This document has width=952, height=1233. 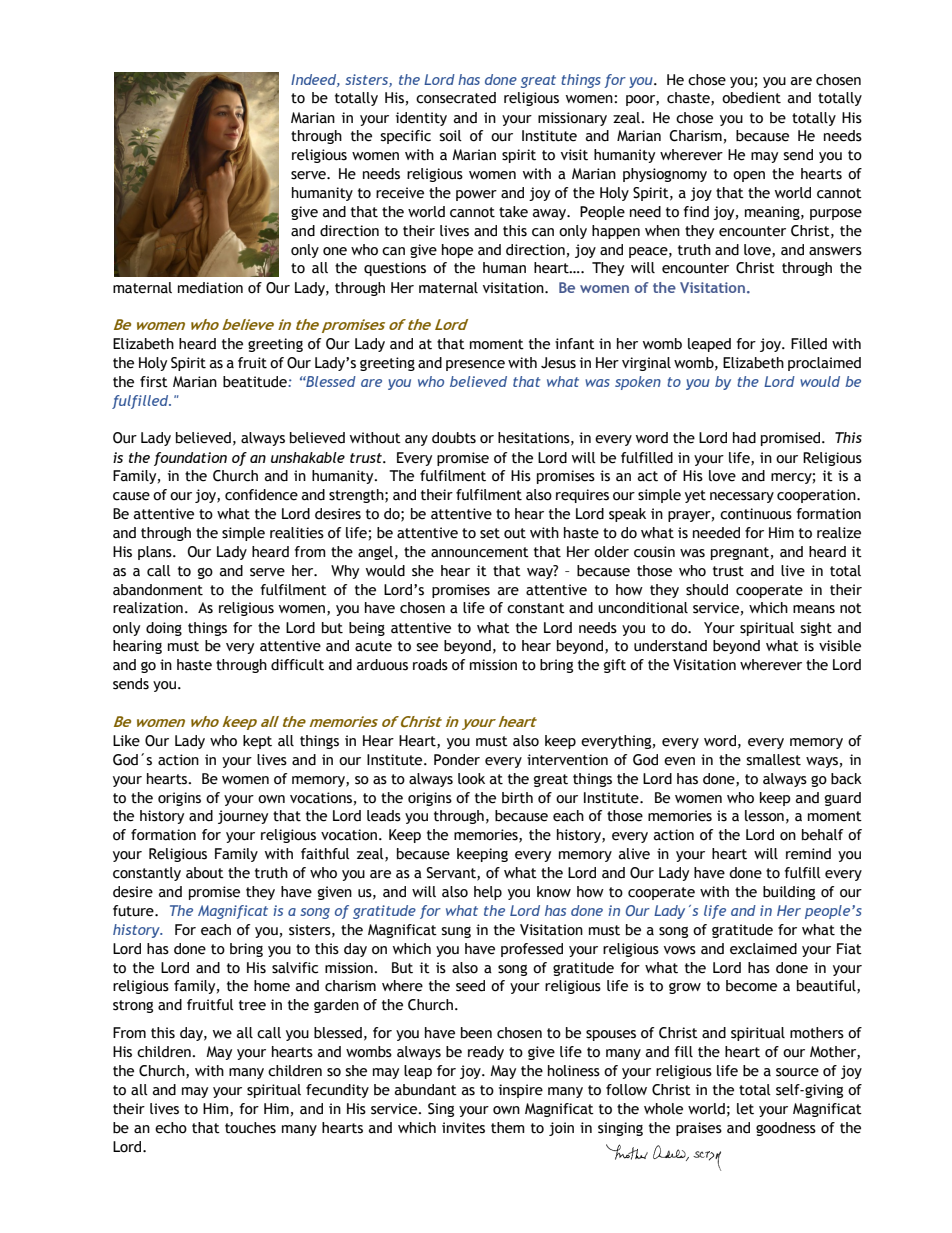 What do you see at coordinates (405, 137) in the document?
I see `specific` at bounding box center [405, 137].
